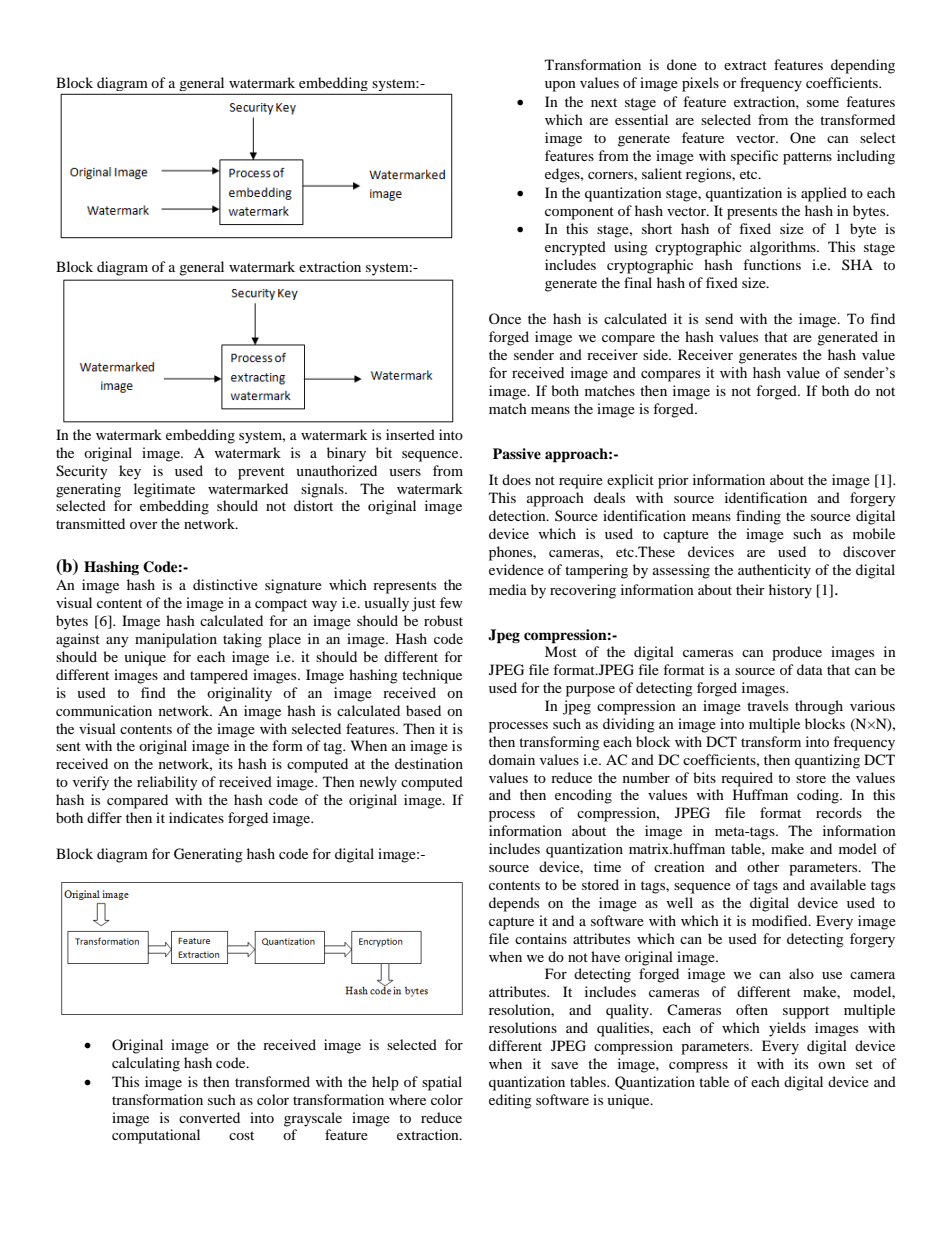  Describe the element at coordinates (604, 102) in the page. I see `next` at that location.
